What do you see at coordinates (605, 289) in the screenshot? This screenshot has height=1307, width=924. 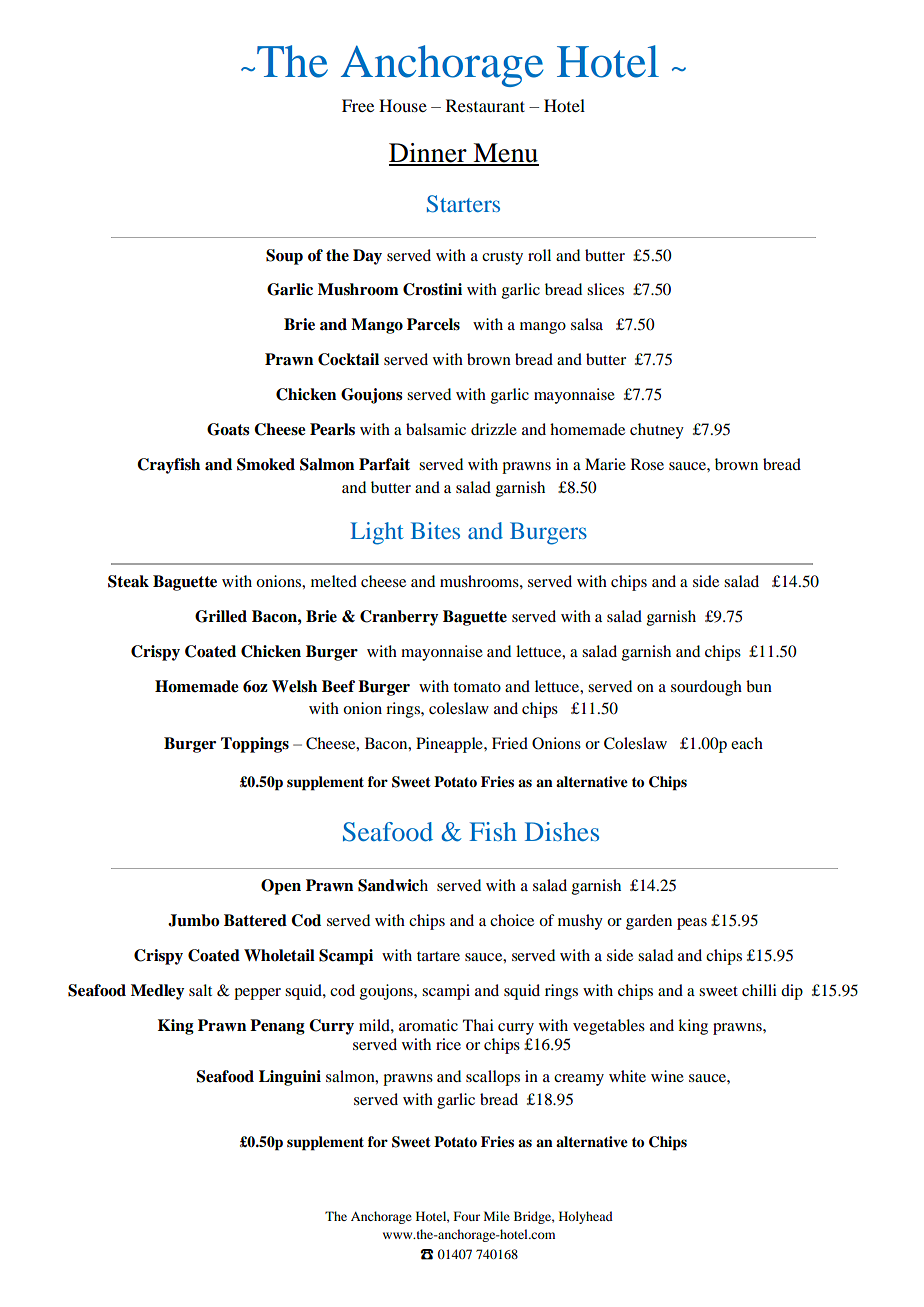 I see `slices` at bounding box center [605, 289].
